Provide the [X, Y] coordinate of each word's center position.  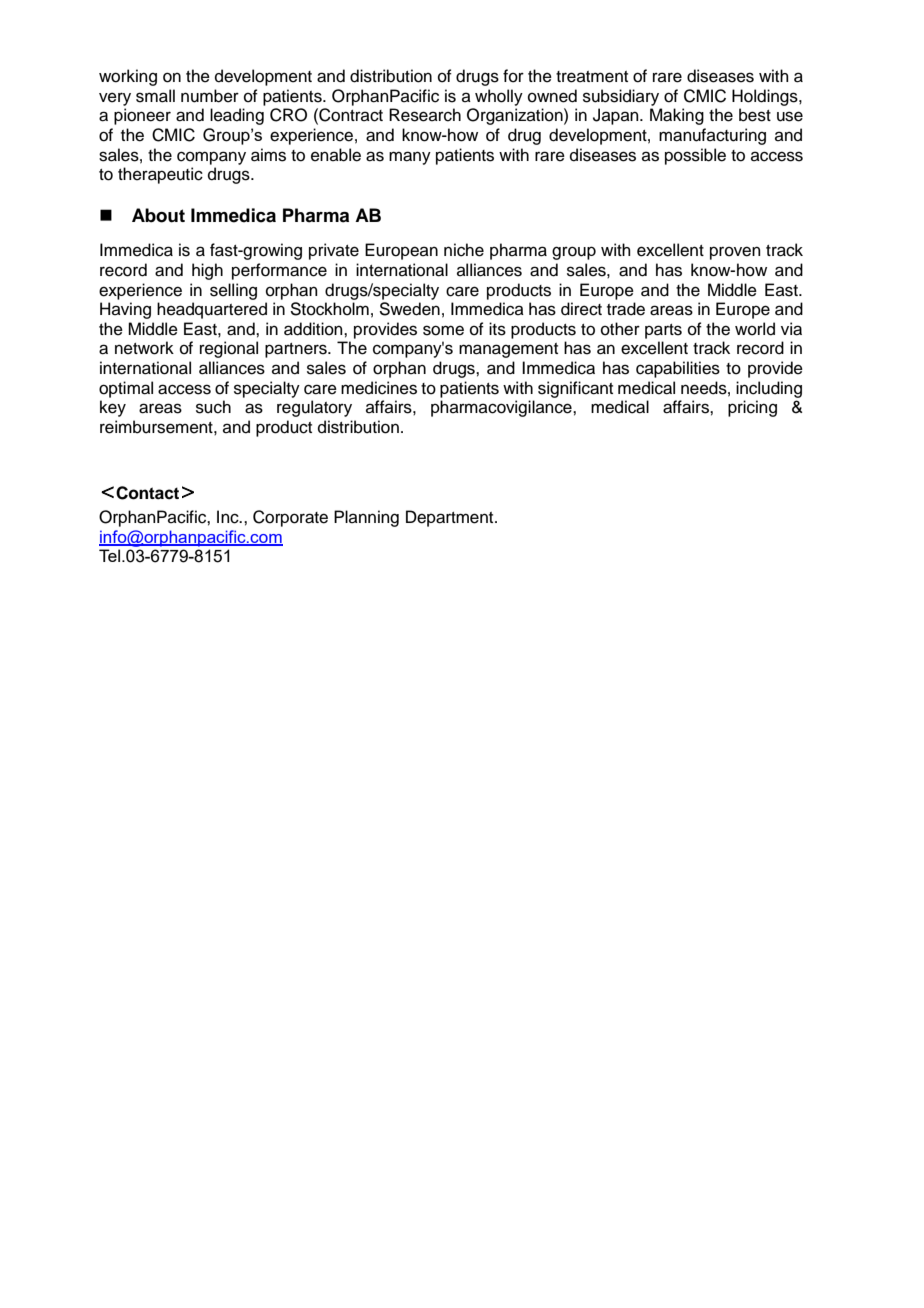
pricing [752, 408]
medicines [379, 388]
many [410, 158]
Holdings [766, 97]
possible [695, 156]
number [210, 96]
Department [451, 518]
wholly [499, 97]
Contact [147, 493]
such [213, 407]
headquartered [212, 310]
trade [626, 309]
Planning [366, 518]
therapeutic [160, 175]
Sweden [409, 309]
